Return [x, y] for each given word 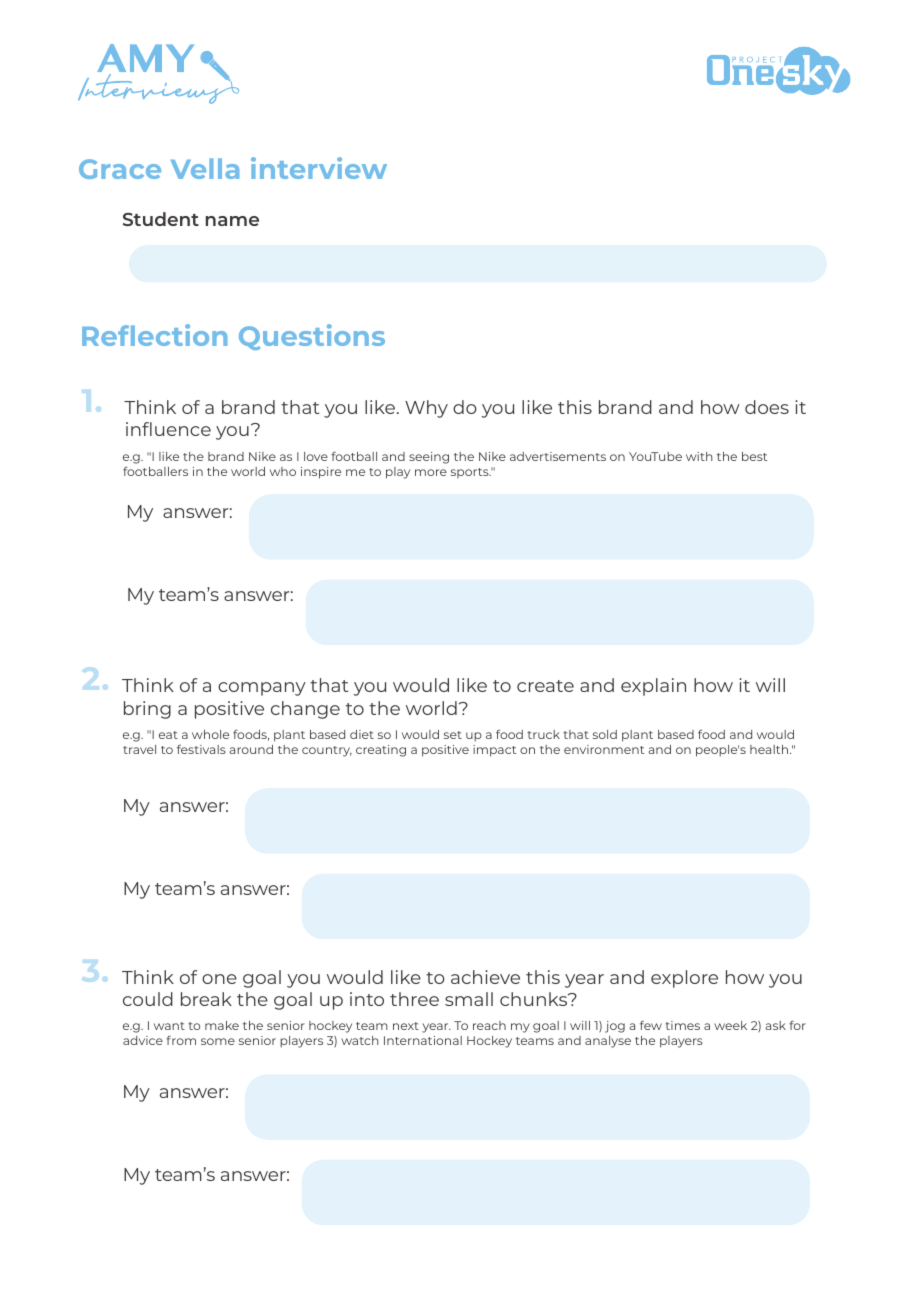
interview [319, 168]
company [262, 689]
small [469, 999]
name [232, 221]
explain [653, 687]
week [730, 1025]
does [767, 407]
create [545, 686]
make [222, 1025]
